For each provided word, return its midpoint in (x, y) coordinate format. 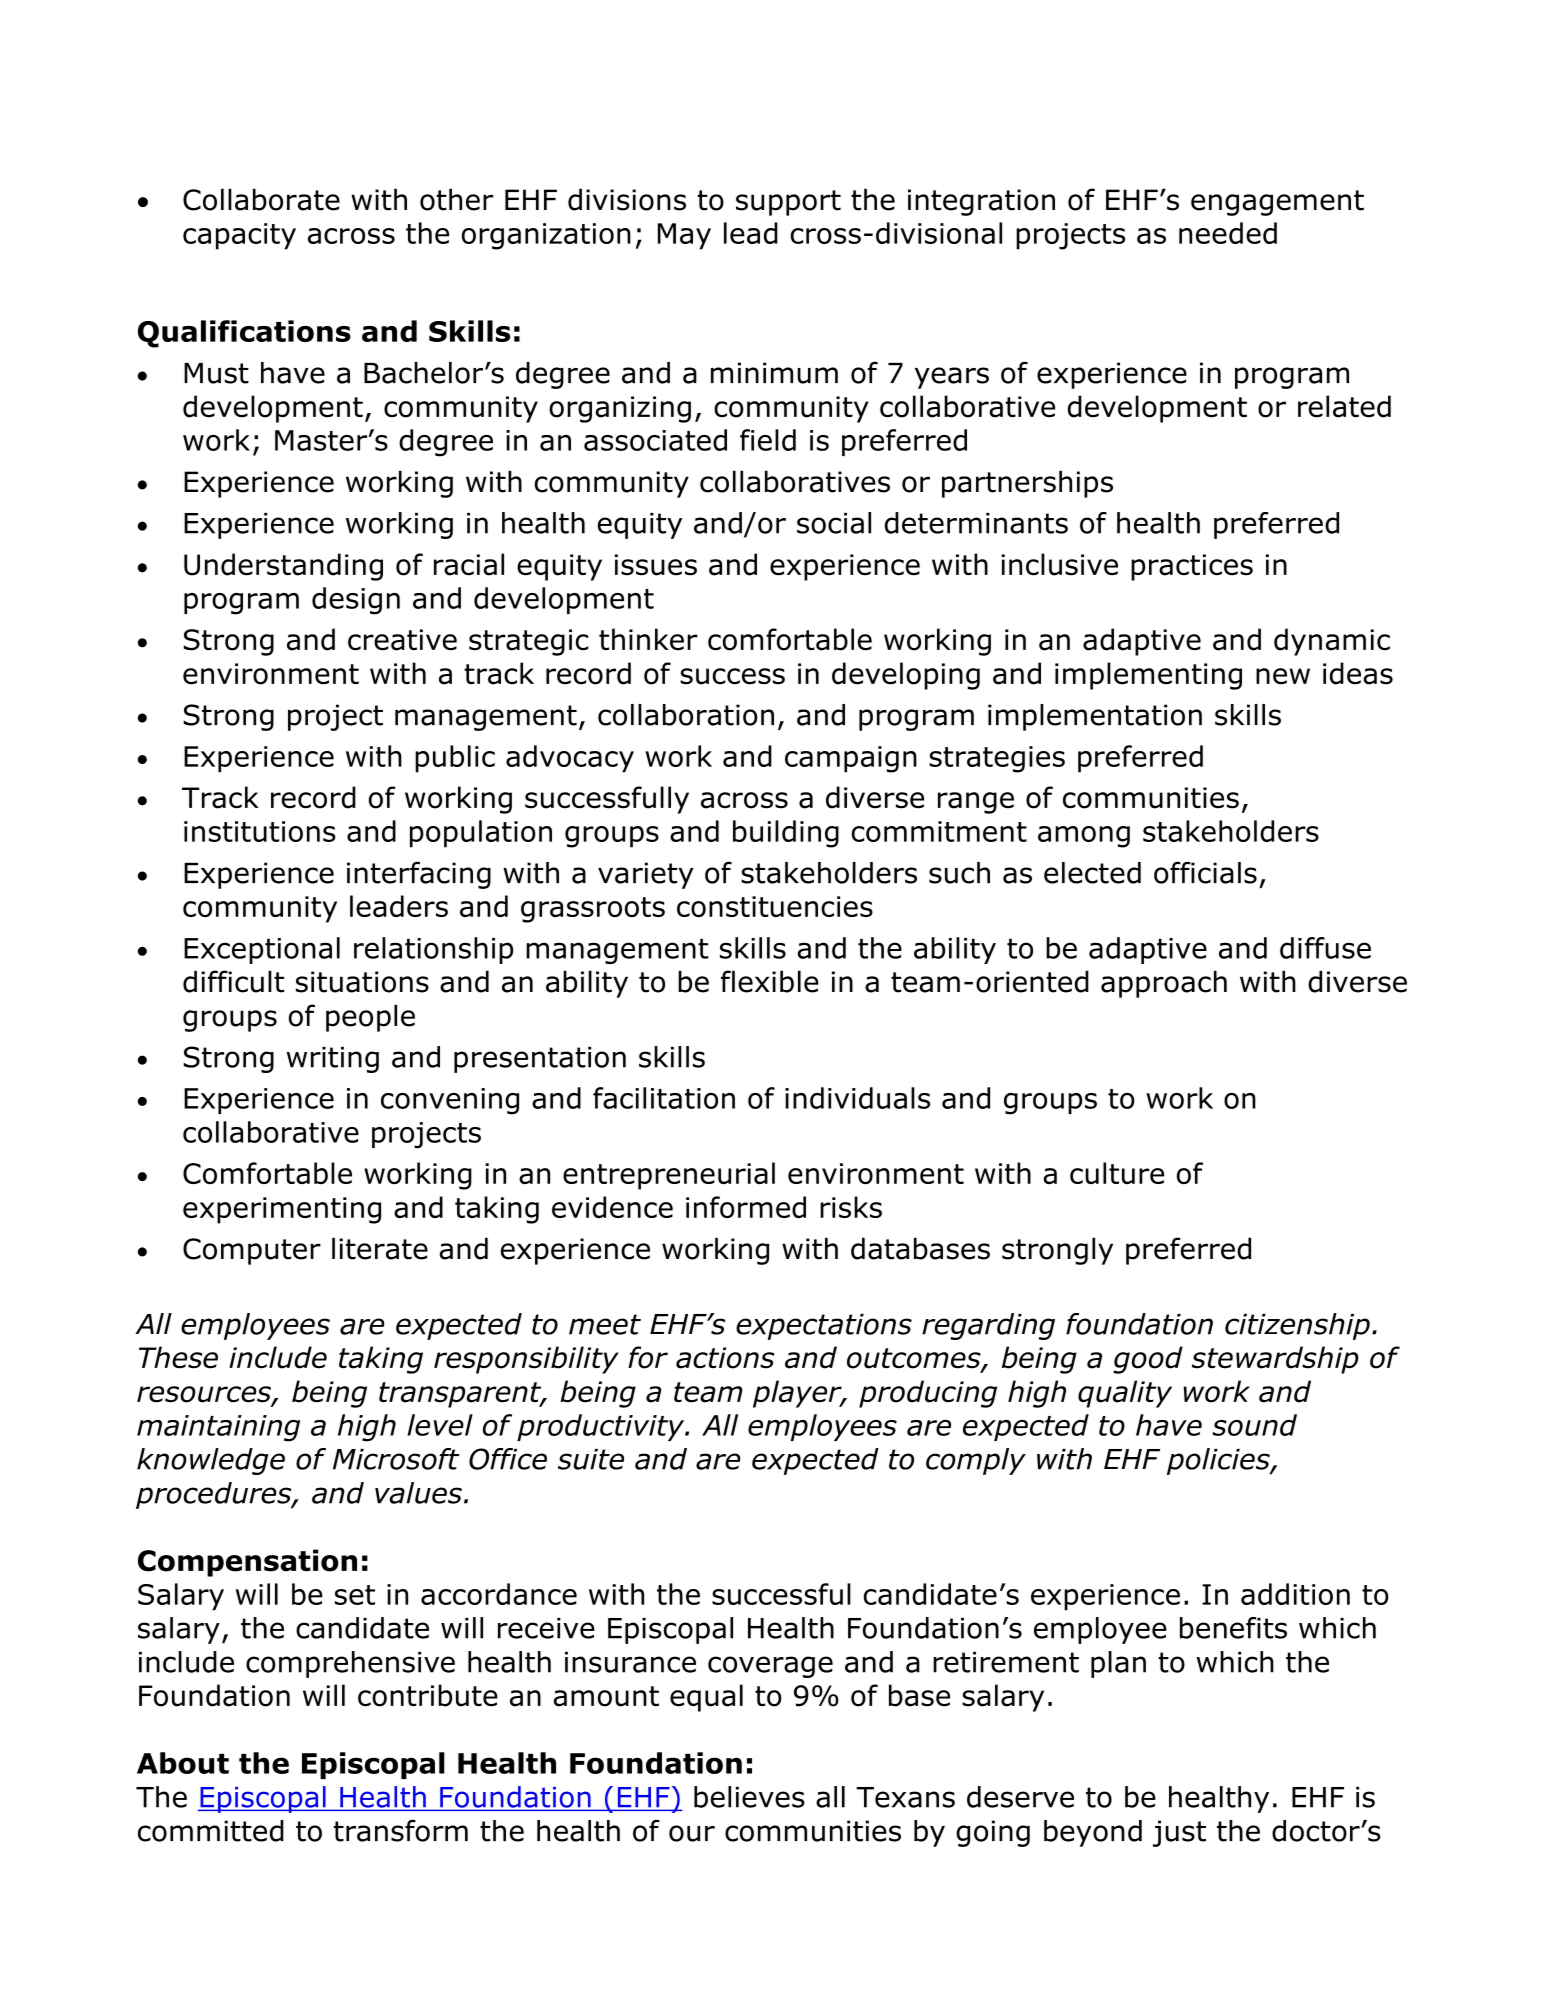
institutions (260, 831)
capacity (239, 236)
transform (401, 1830)
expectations (824, 1327)
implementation (1095, 717)
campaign (851, 759)
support (788, 203)
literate (380, 1248)
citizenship (1297, 1326)
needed (1228, 233)
